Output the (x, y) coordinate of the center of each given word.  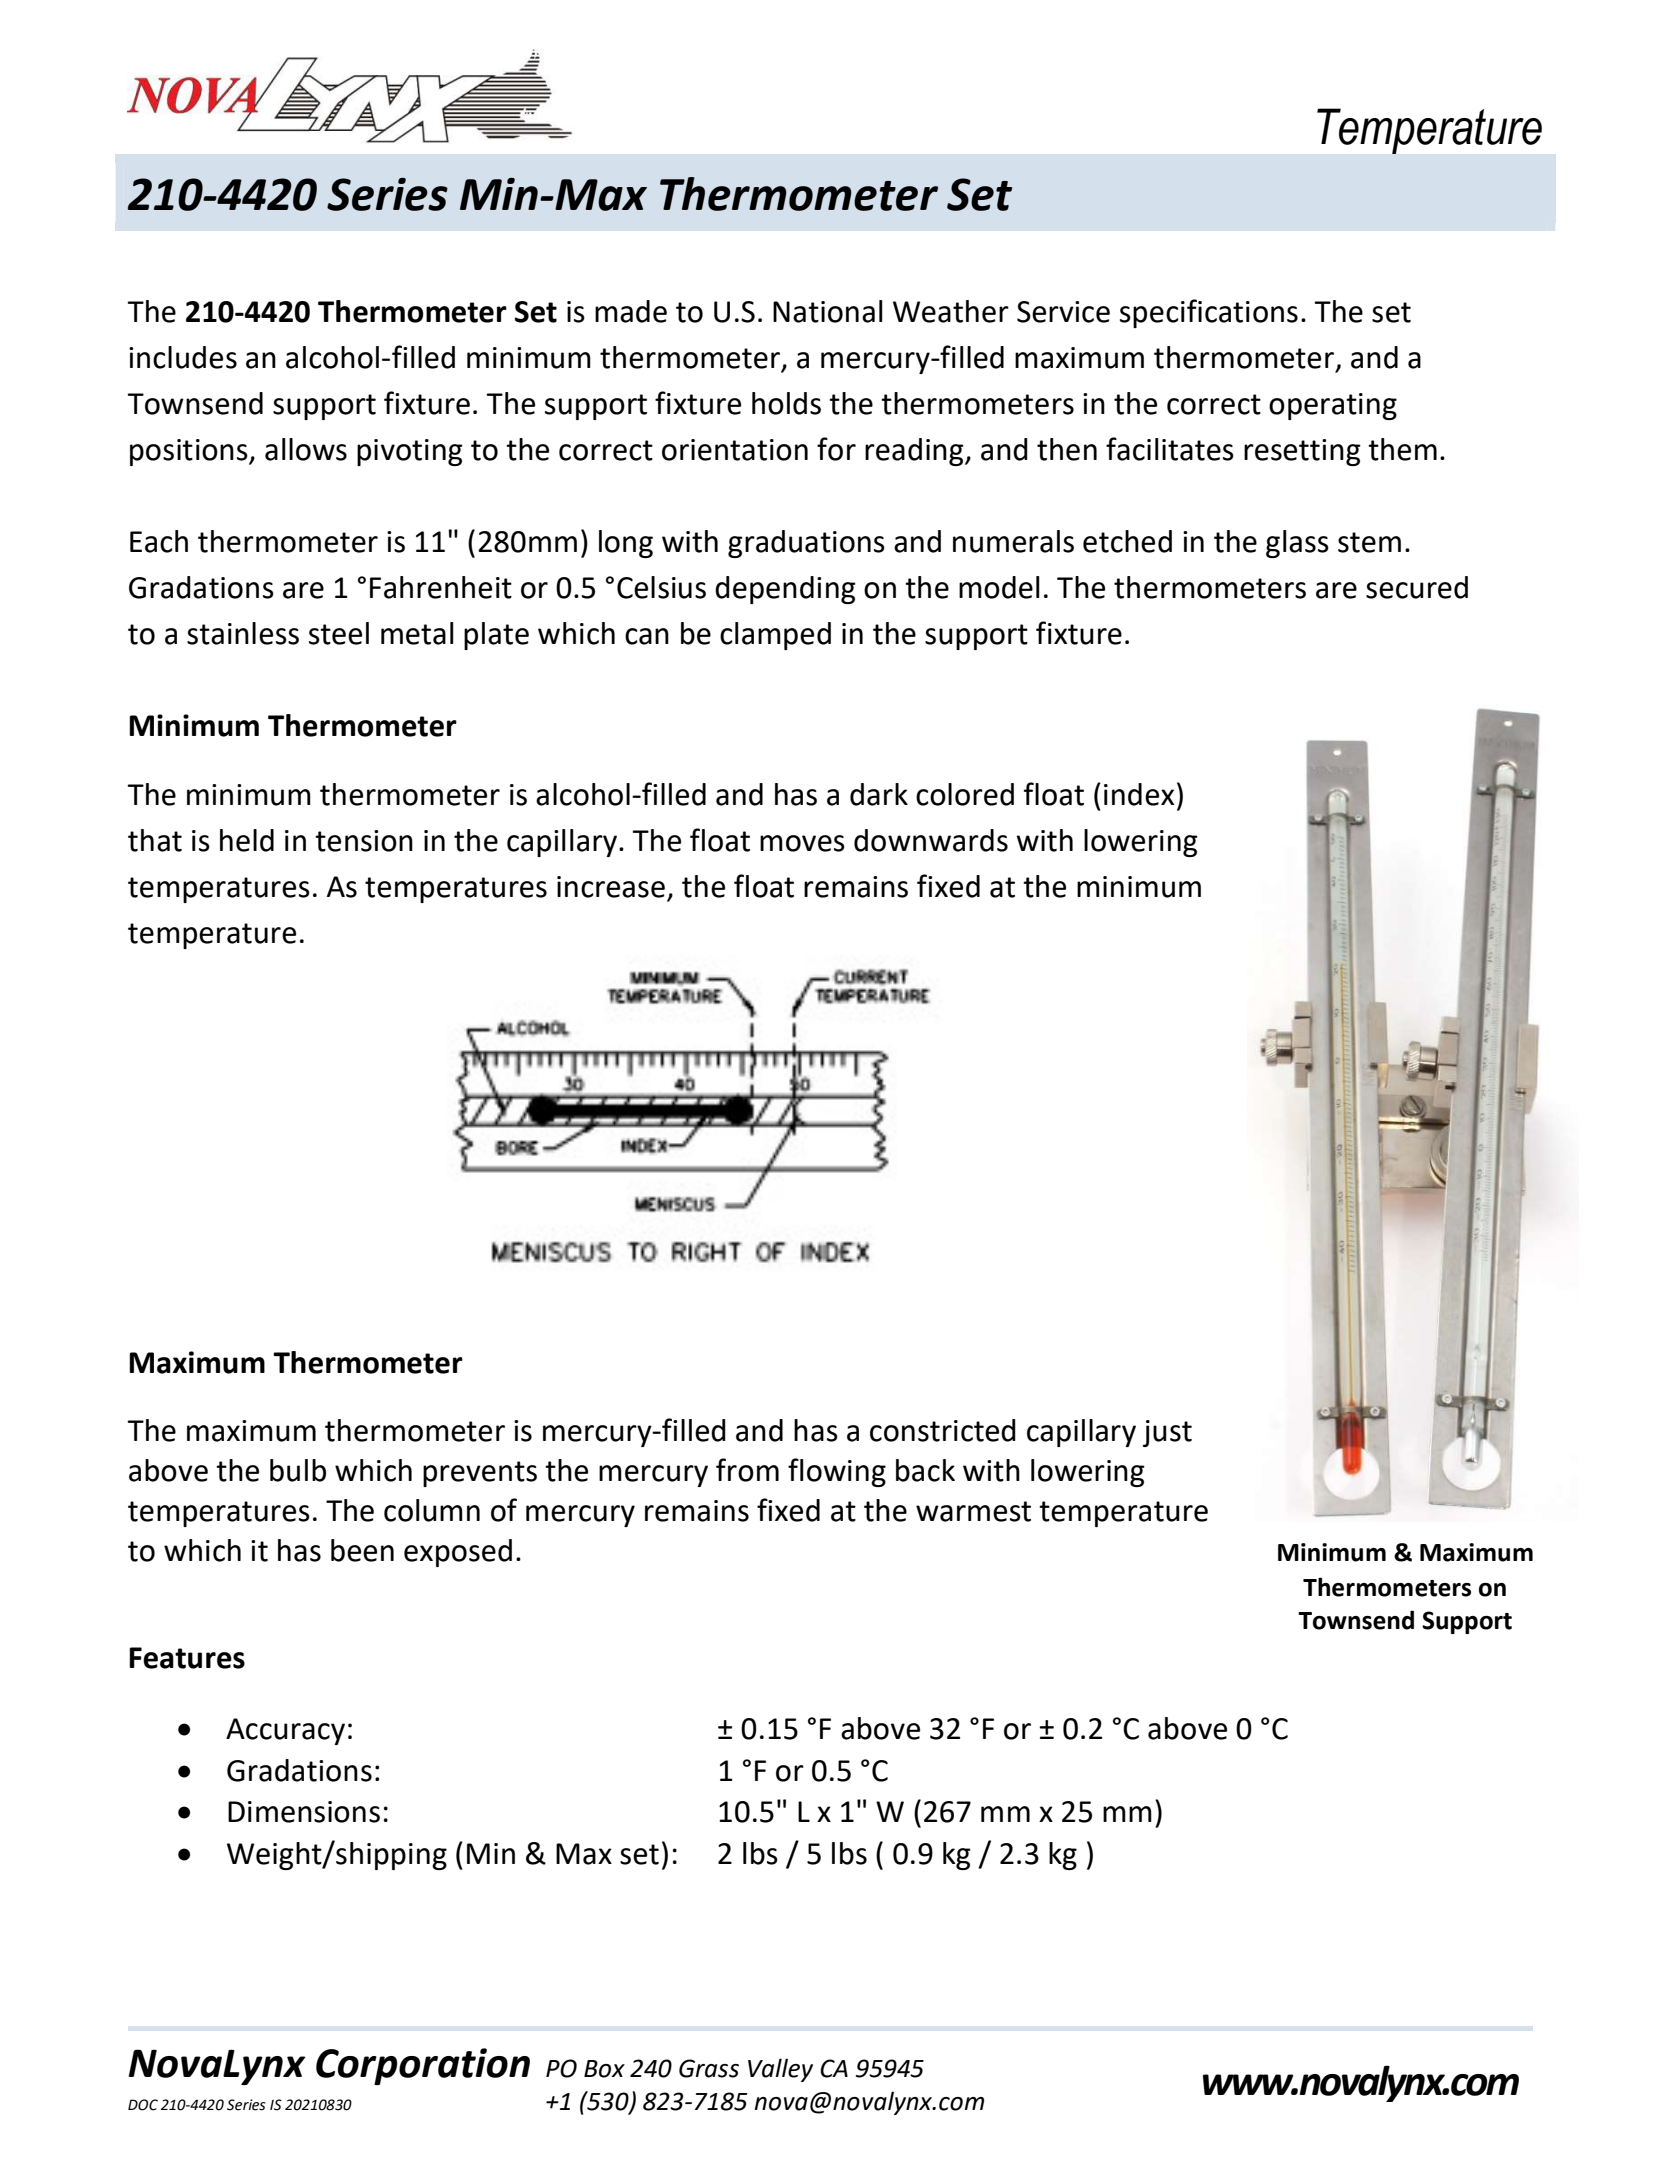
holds (786, 403)
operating (1333, 406)
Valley (780, 2070)
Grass (709, 2068)
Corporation (423, 2066)
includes (183, 357)
